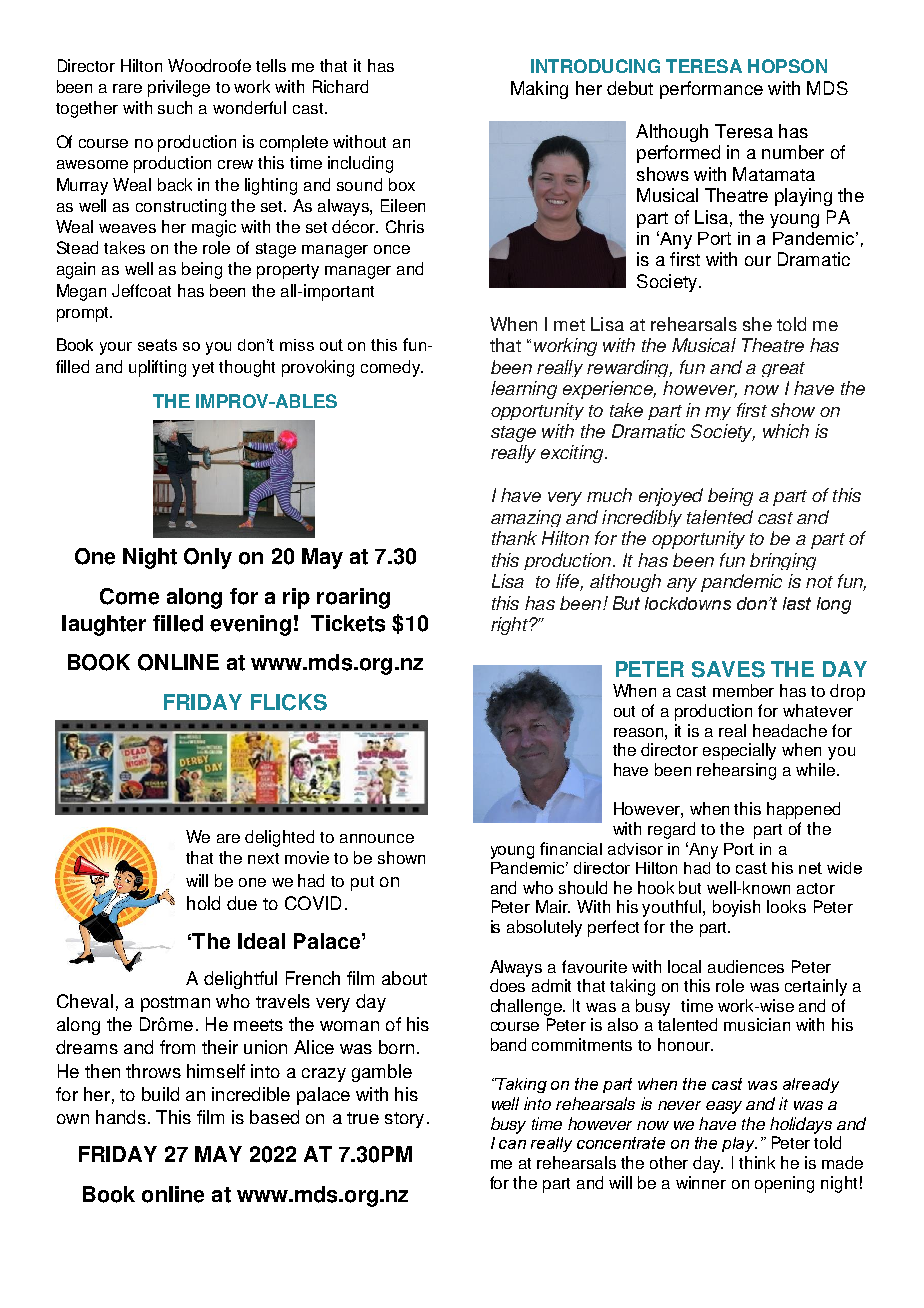  What do you see at coordinates (786, 431) in the image?
I see `which` at bounding box center [786, 431].
